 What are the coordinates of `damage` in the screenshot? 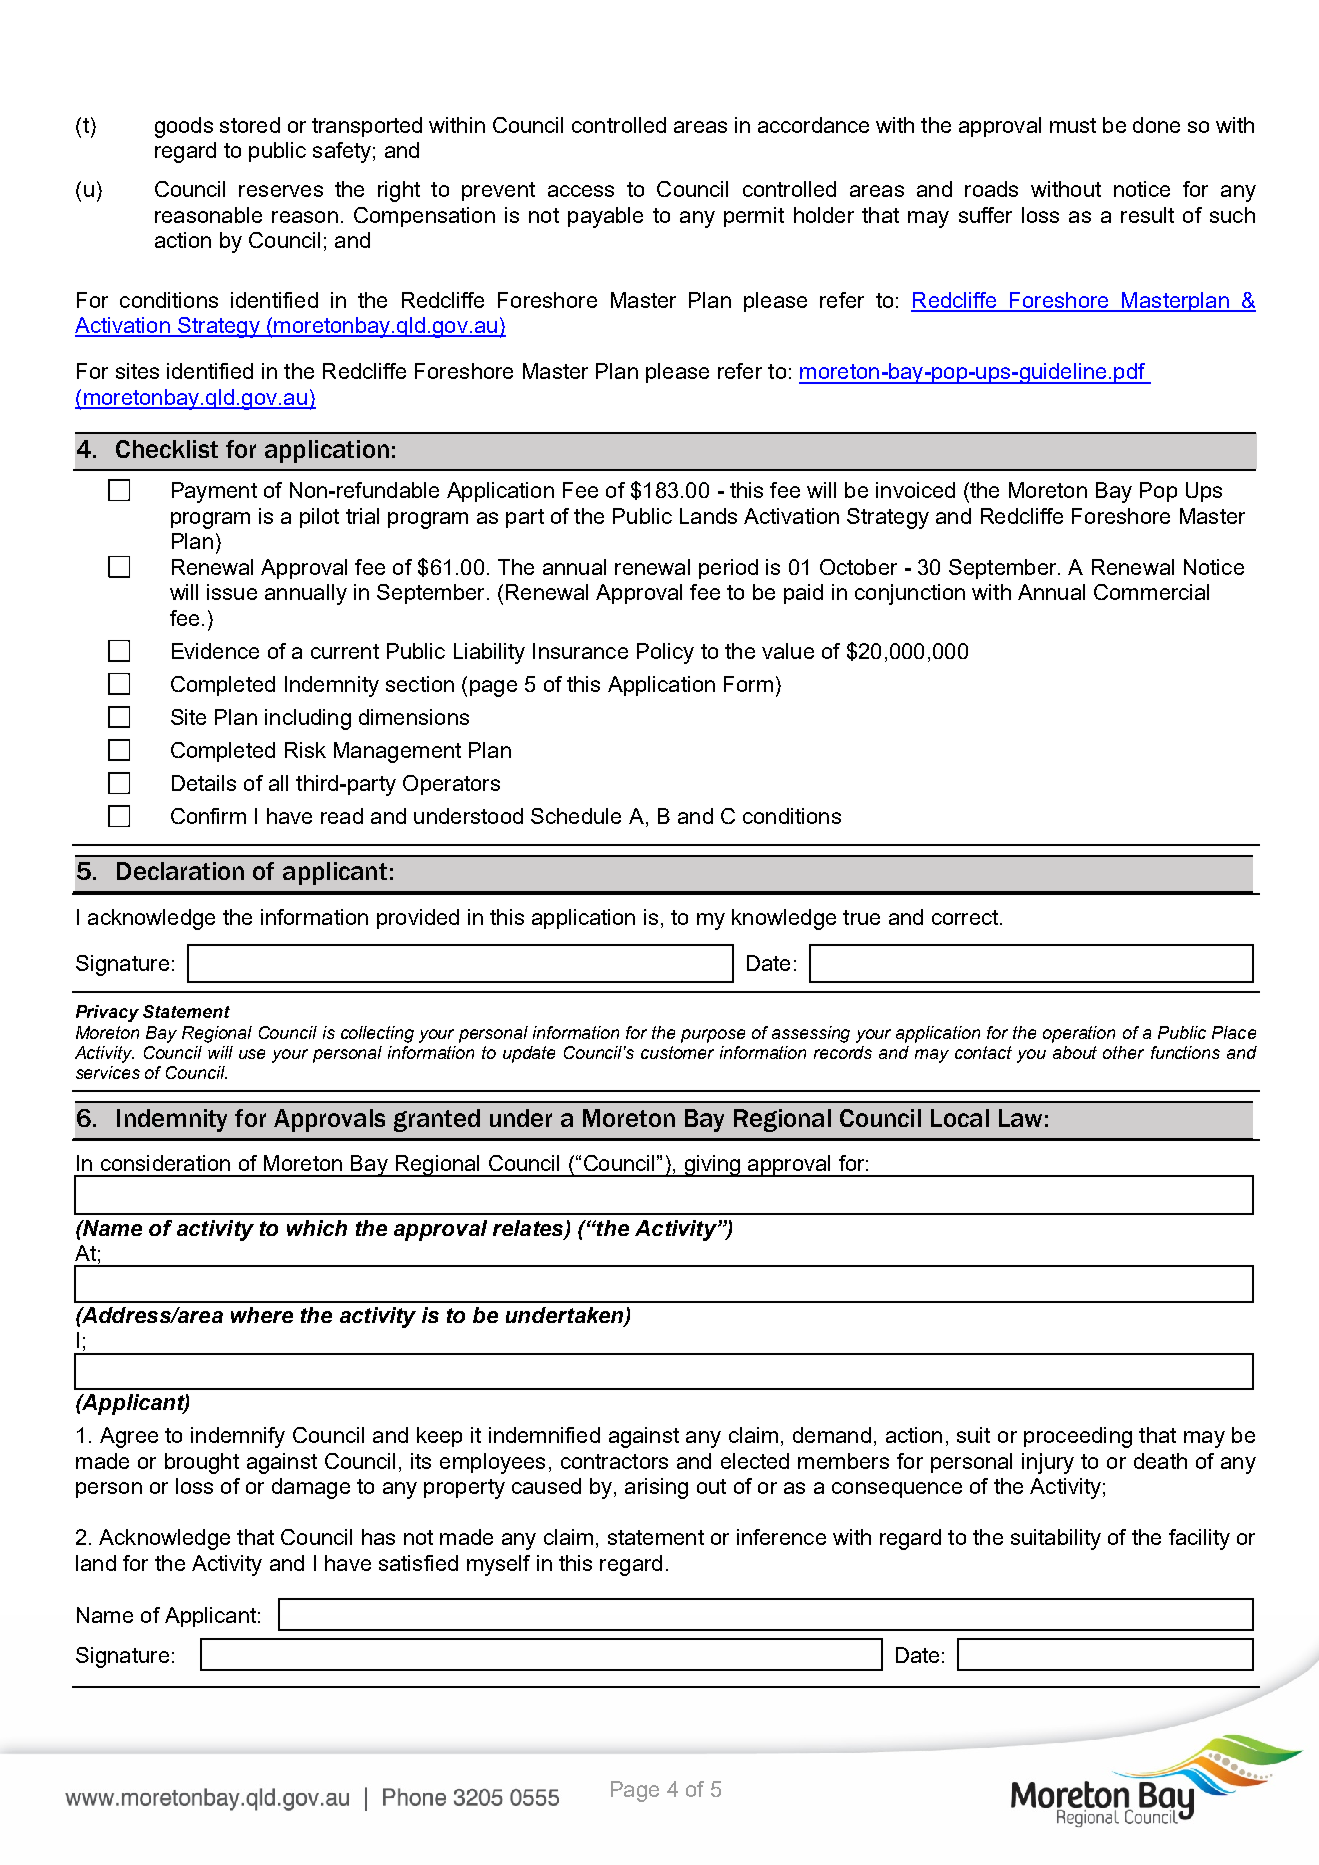 It's located at (311, 1488).
